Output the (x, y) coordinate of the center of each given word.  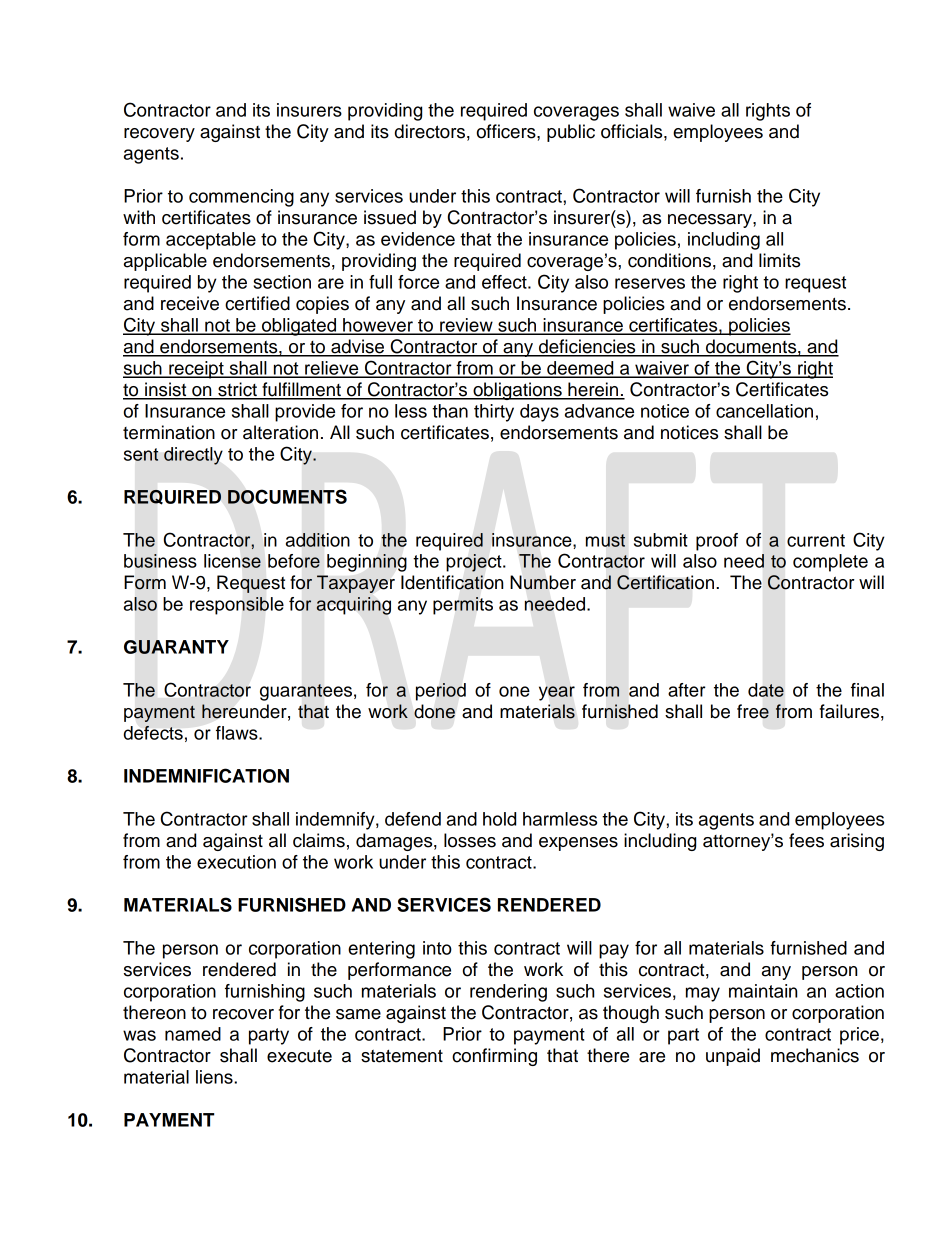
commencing (241, 198)
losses (470, 840)
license (232, 561)
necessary (711, 221)
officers (507, 131)
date (766, 690)
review (466, 326)
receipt (196, 370)
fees (806, 840)
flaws (238, 733)
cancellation (764, 411)
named (193, 1034)
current (816, 540)
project (475, 563)
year (557, 693)
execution (236, 862)
